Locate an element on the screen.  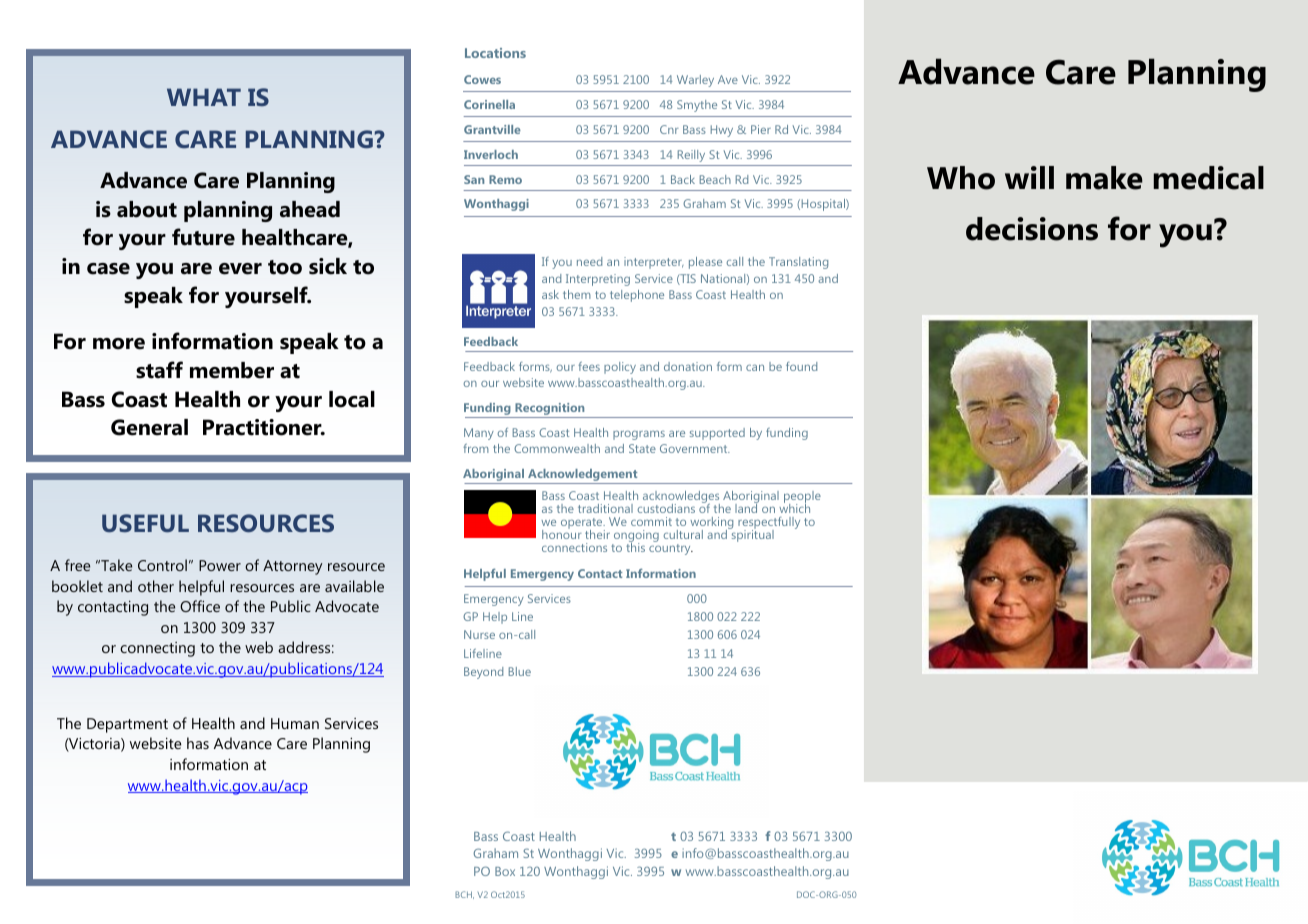
WHAT is located at coordinates (204, 97).
